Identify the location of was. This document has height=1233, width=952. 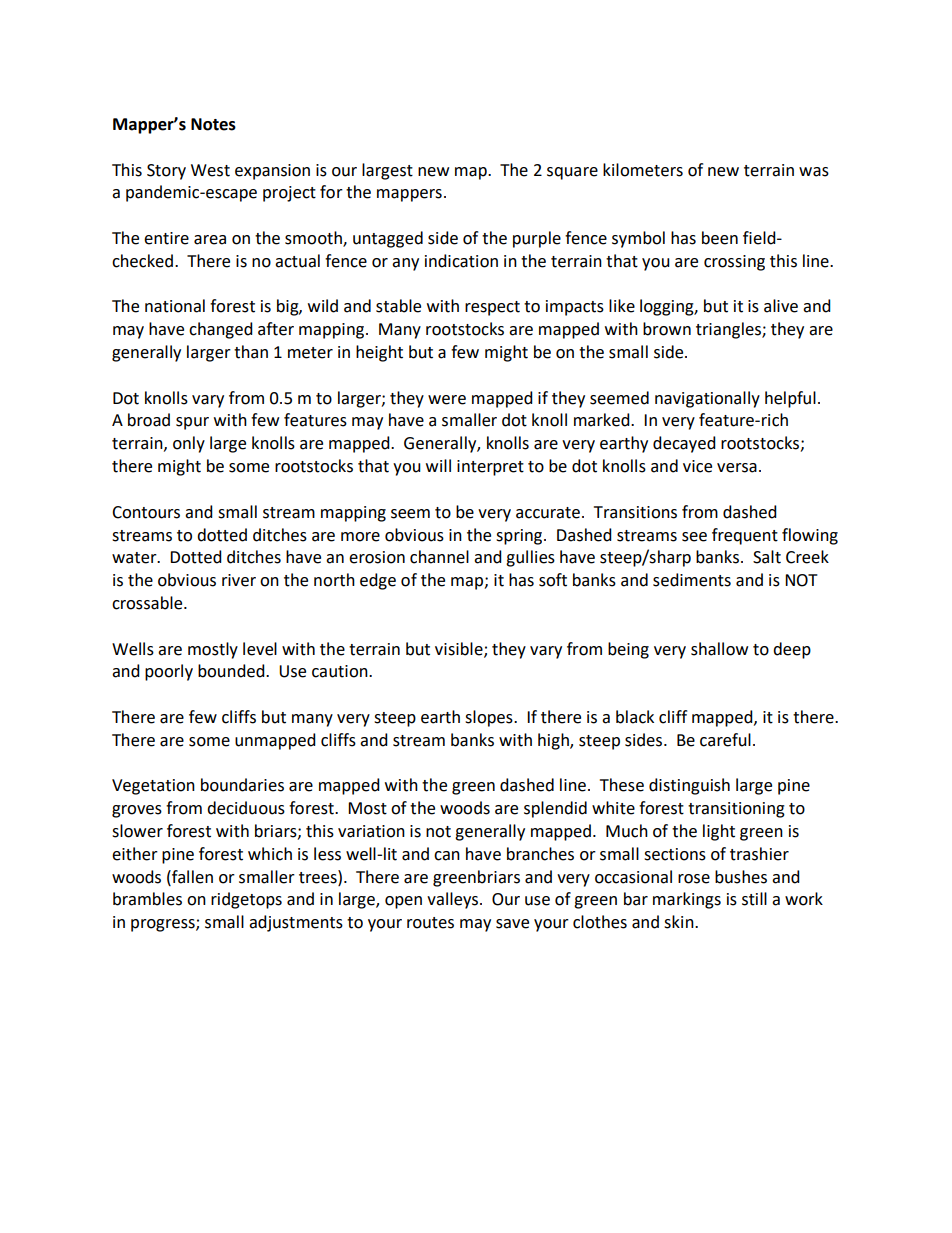
(814, 172).
